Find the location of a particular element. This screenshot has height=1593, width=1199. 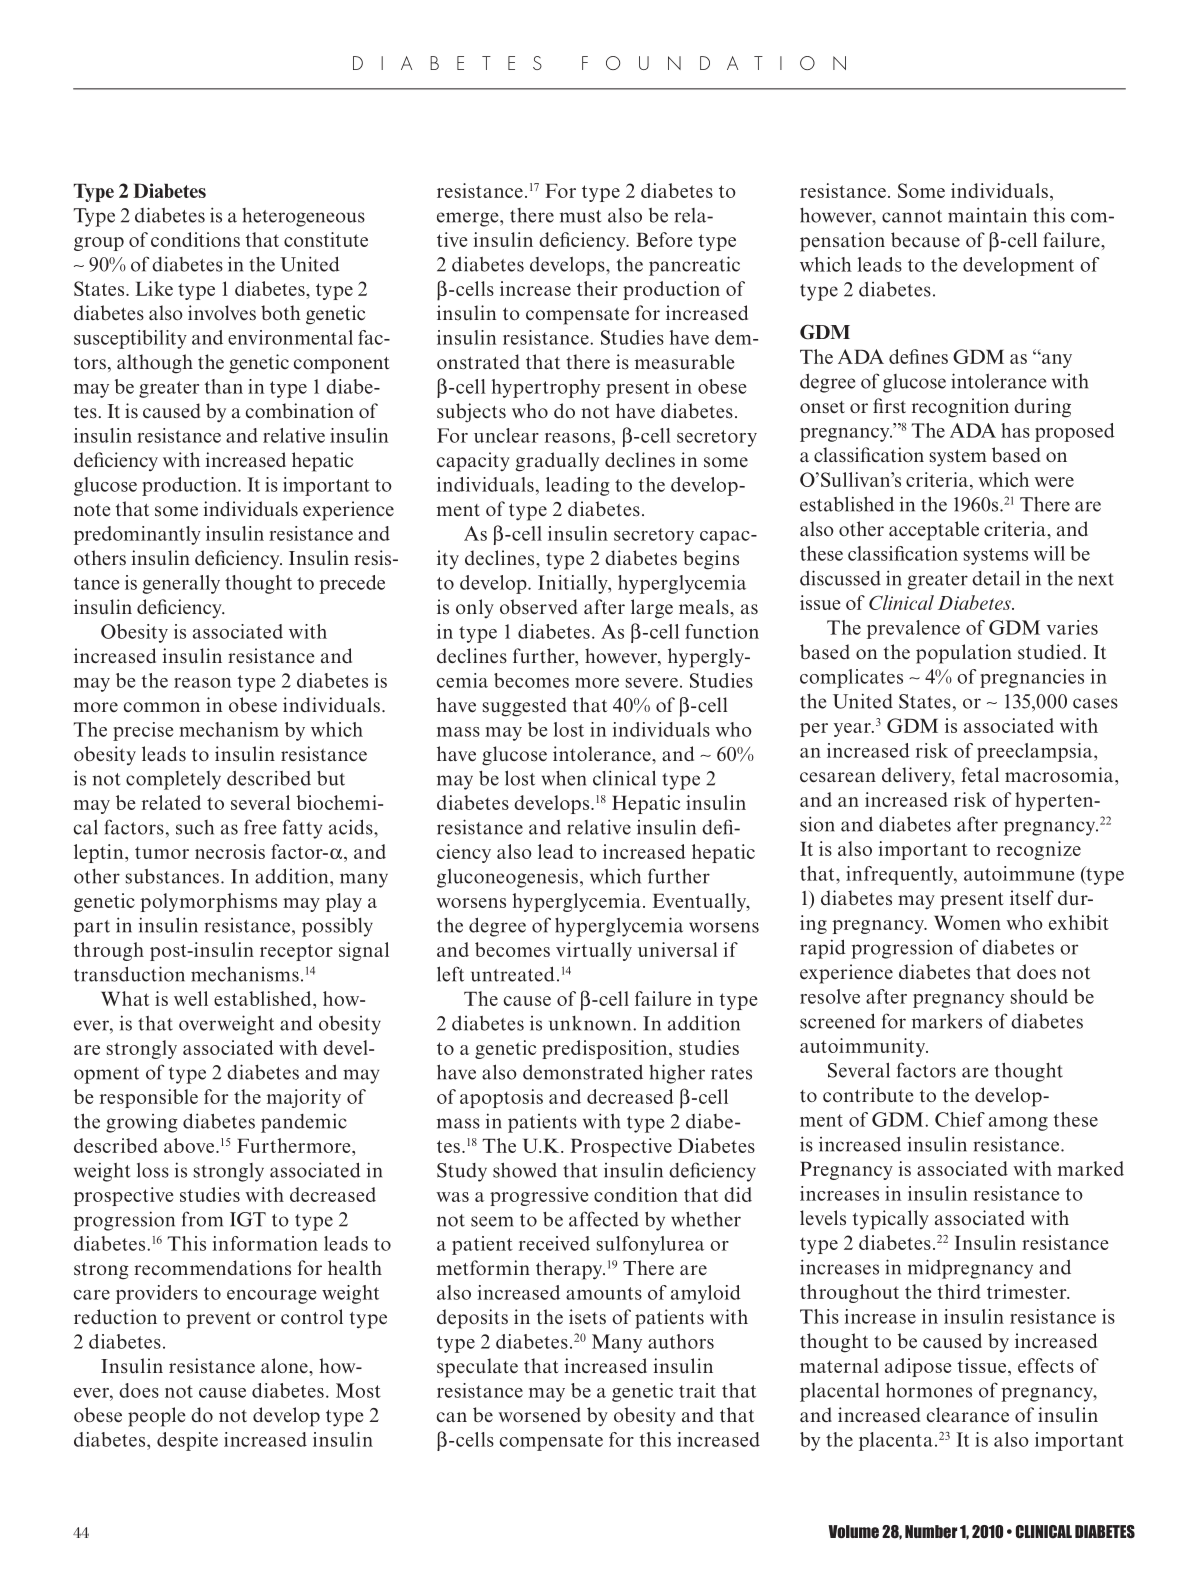

Like is located at coordinates (154, 288).
